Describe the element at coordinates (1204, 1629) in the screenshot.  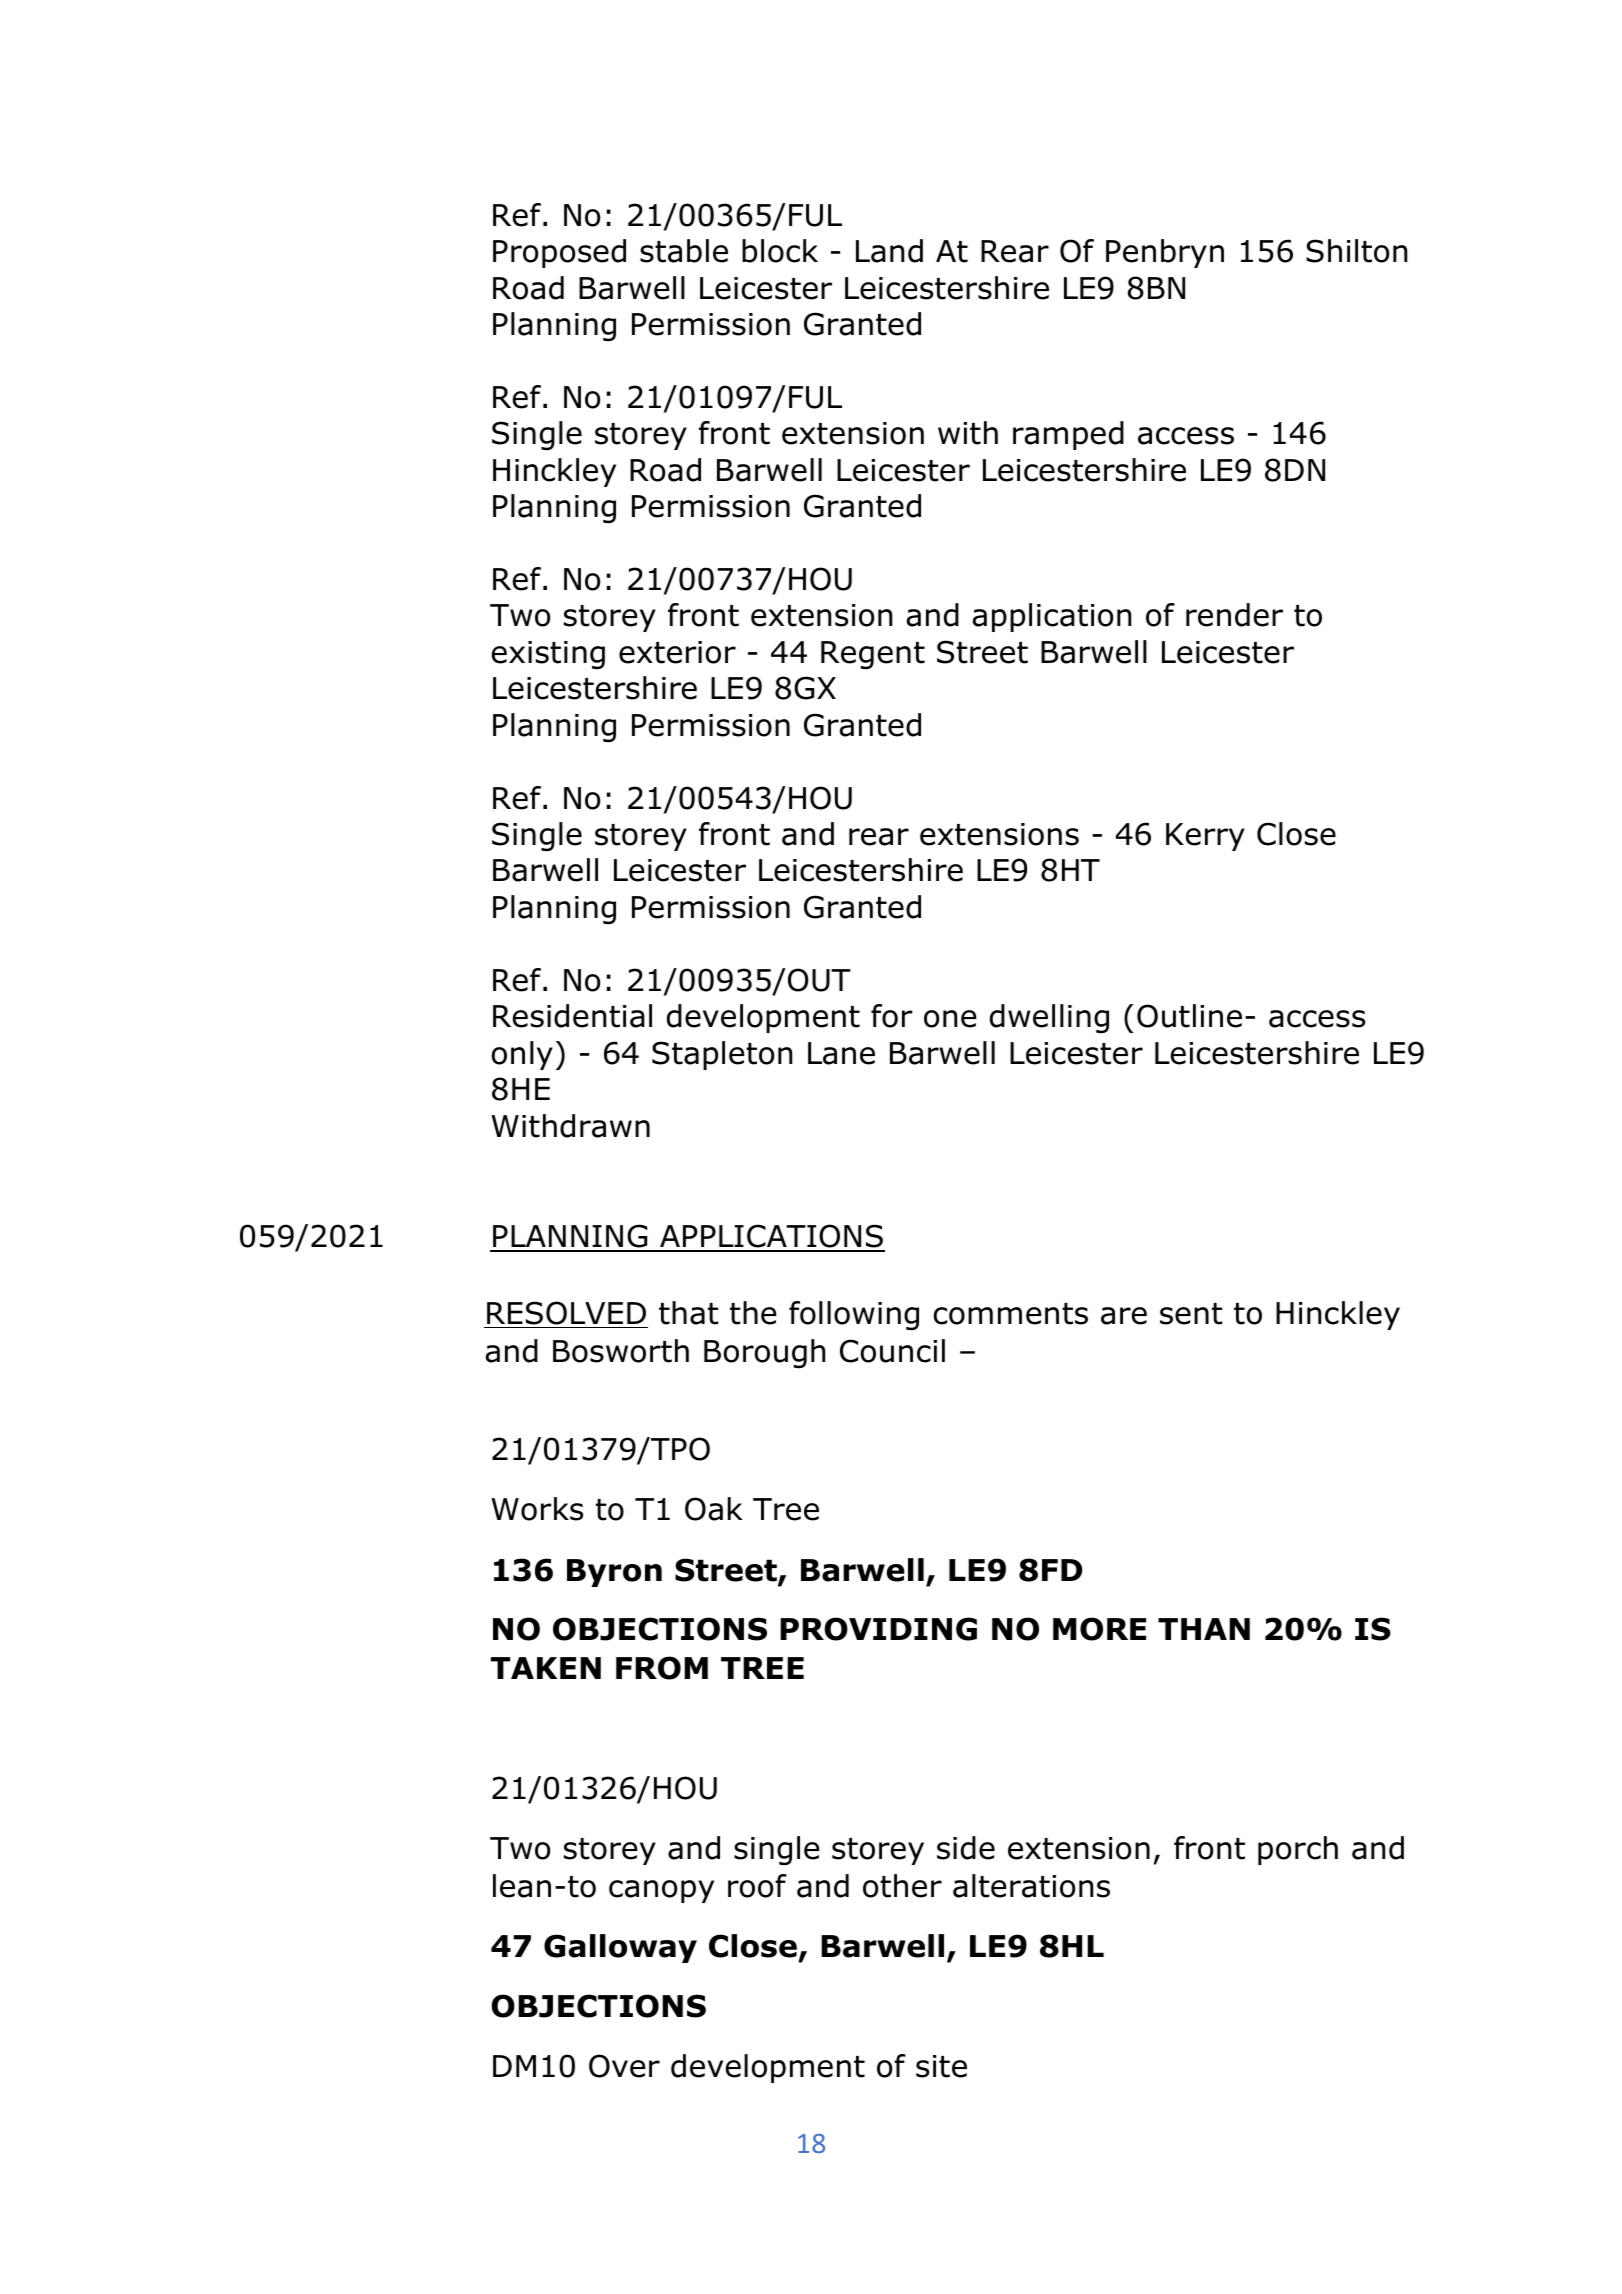
I see `THAN` at that location.
